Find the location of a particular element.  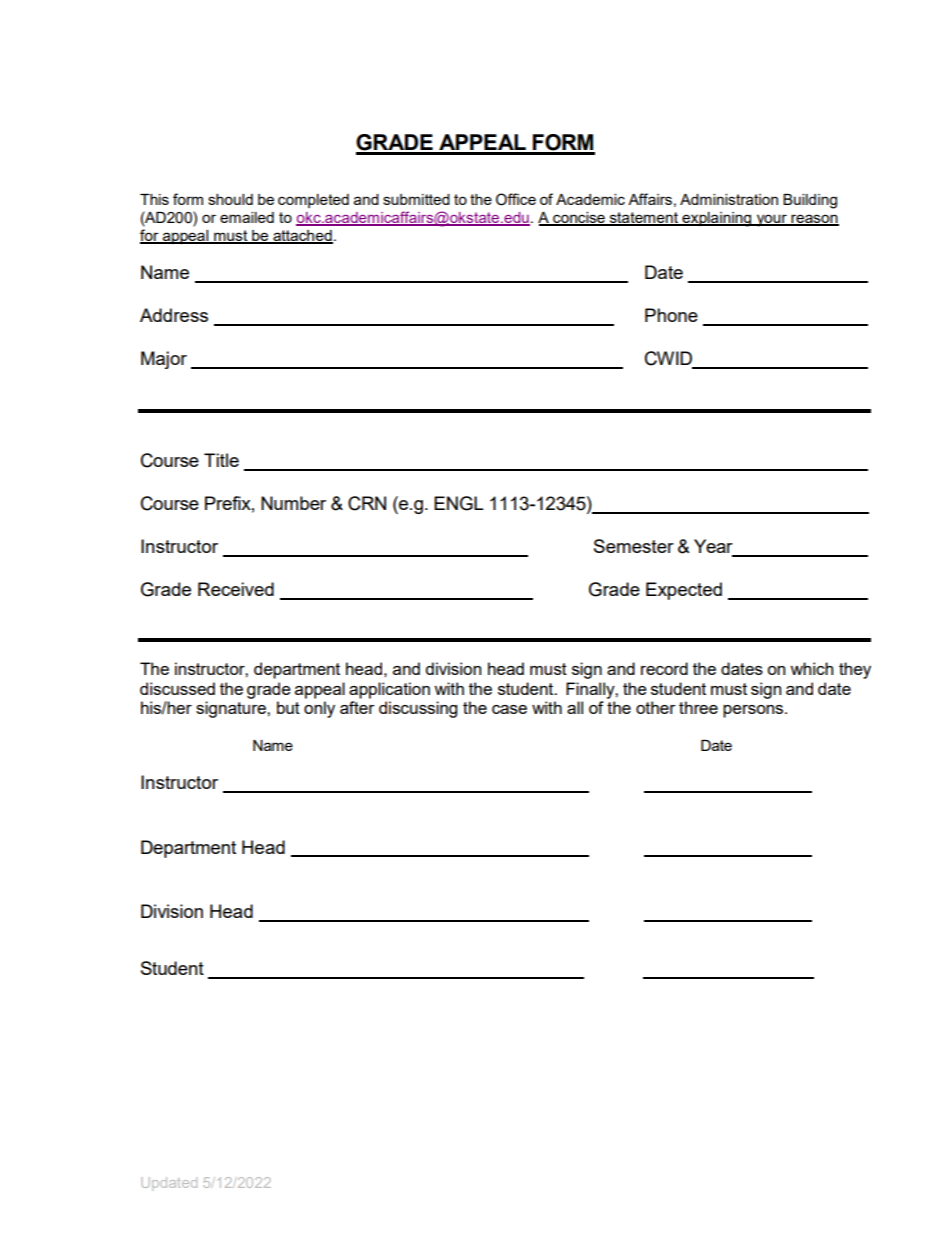

Year is located at coordinates (714, 547).
